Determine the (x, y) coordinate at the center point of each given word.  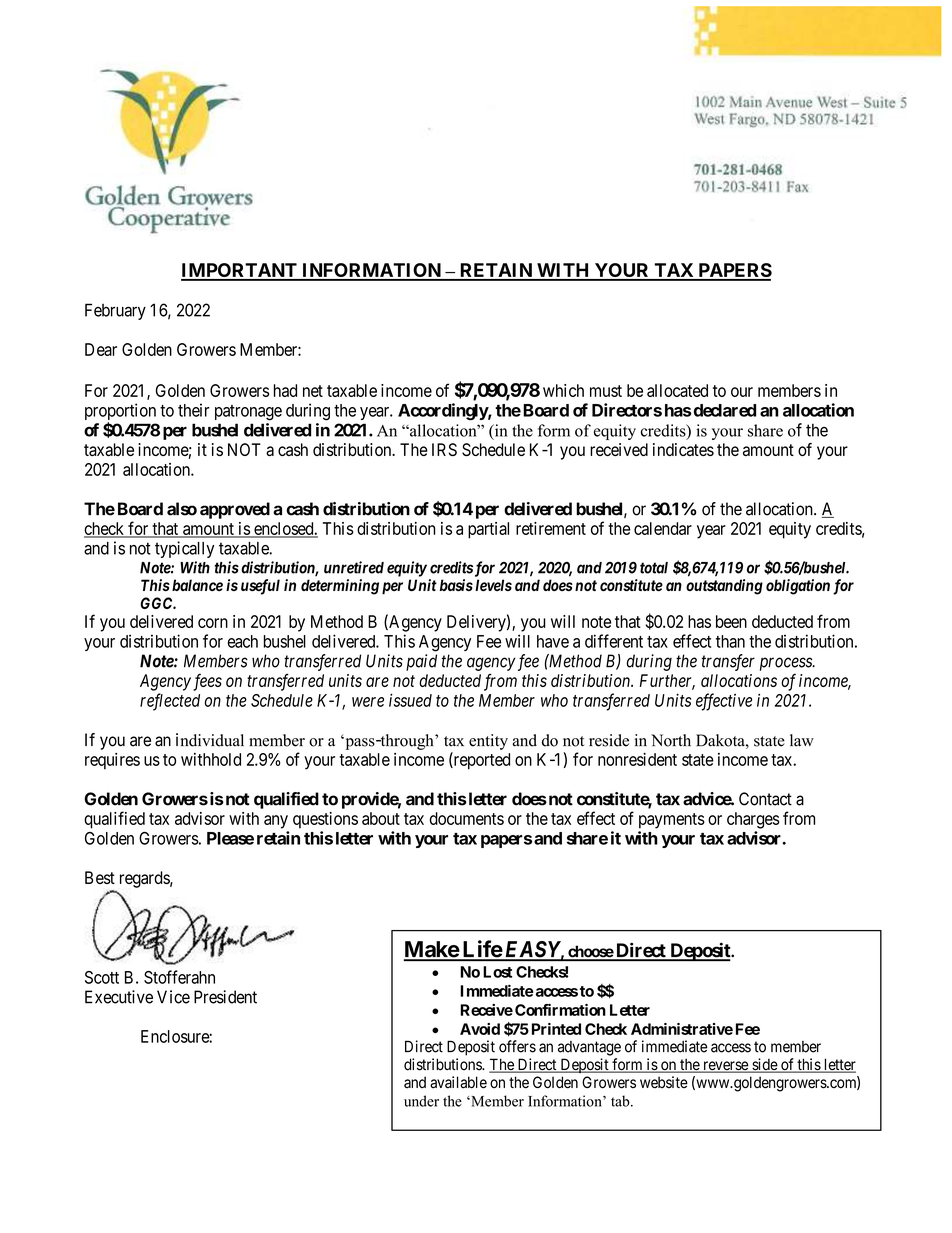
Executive (119, 997)
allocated (677, 390)
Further (667, 681)
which (563, 390)
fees (207, 682)
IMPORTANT (240, 271)
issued (410, 700)
